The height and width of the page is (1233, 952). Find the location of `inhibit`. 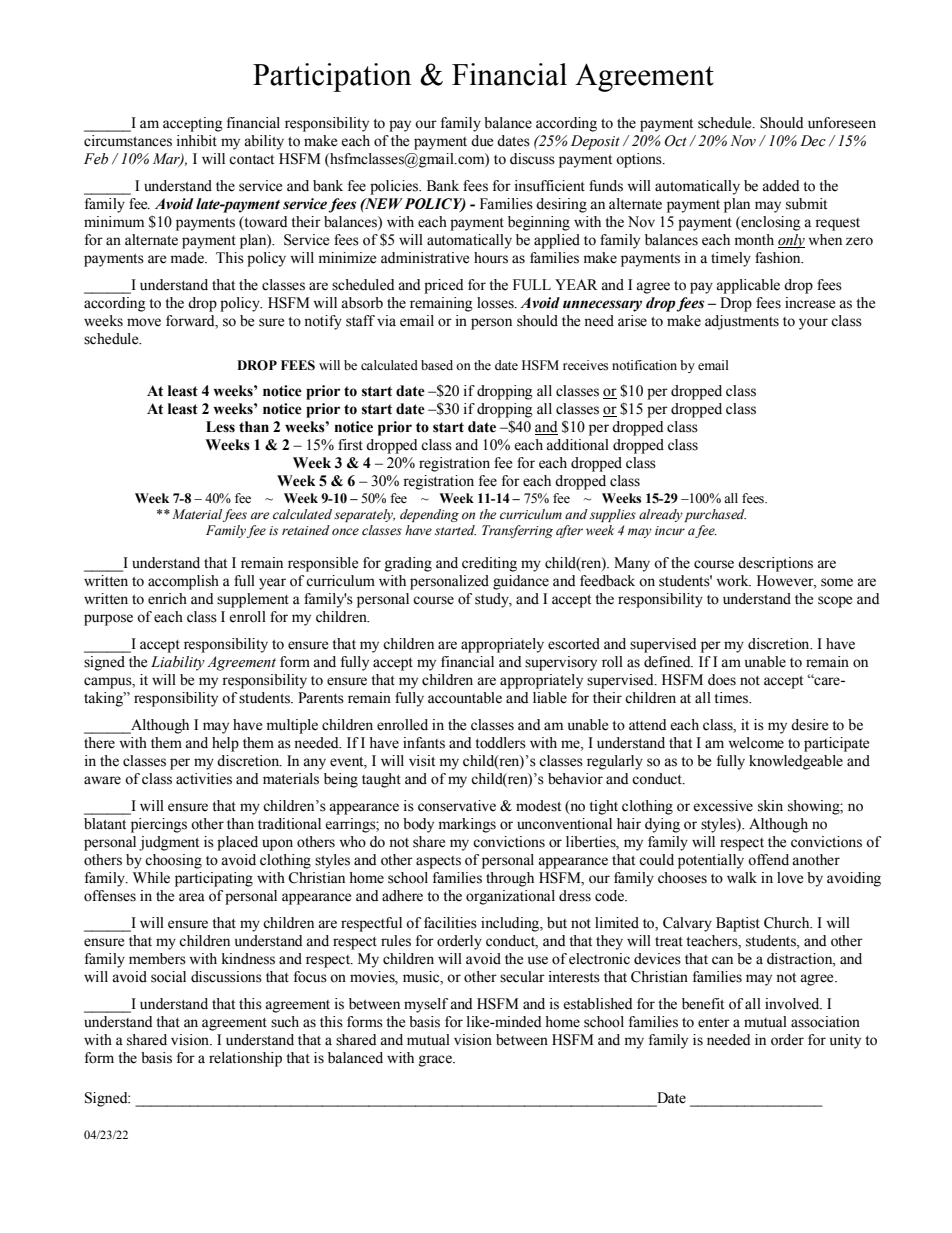

inhibit is located at coordinates (197, 141).
